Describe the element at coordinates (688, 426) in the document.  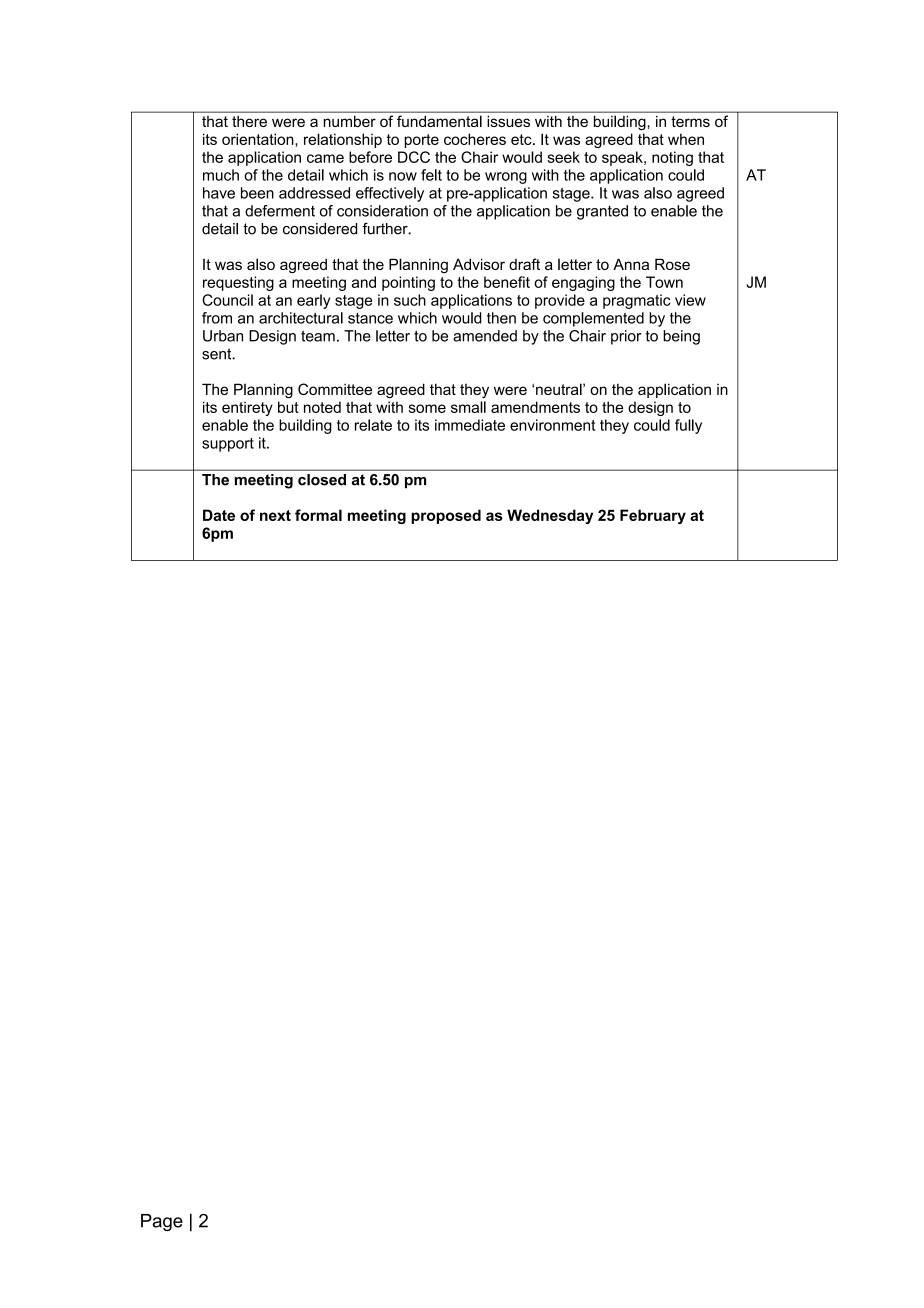
I see `fully` at that location.
